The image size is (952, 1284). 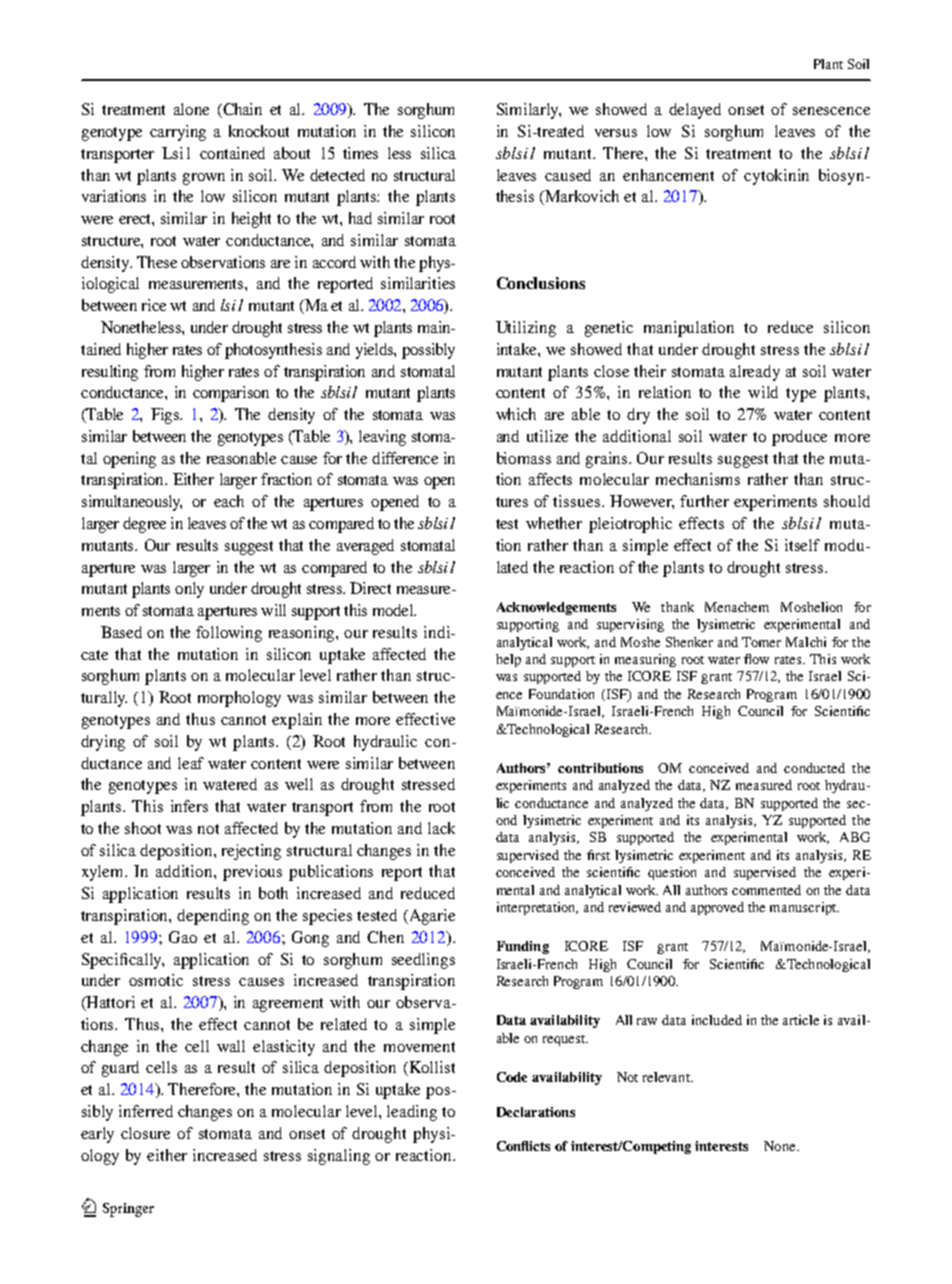 What do you see at coordinates (508, 660) in the screenshot?
I see `help` at bounding box center [508, 660].
